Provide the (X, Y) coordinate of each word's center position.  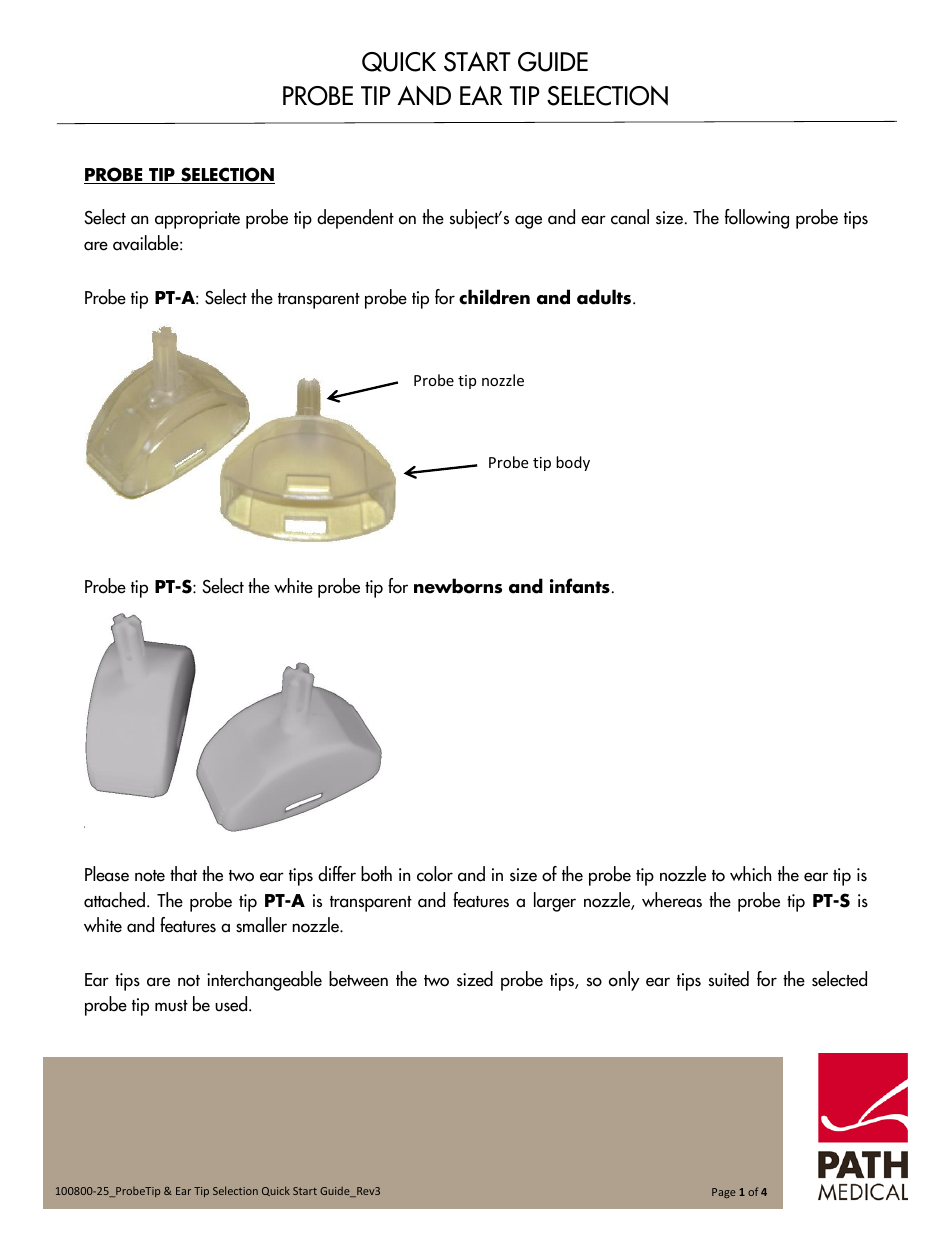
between (358, 979)
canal (630, 217)
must (171, 1006)
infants (580, 586)
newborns (458, 586)
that (183, 874)
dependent (355, 219)
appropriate (197, 220)
